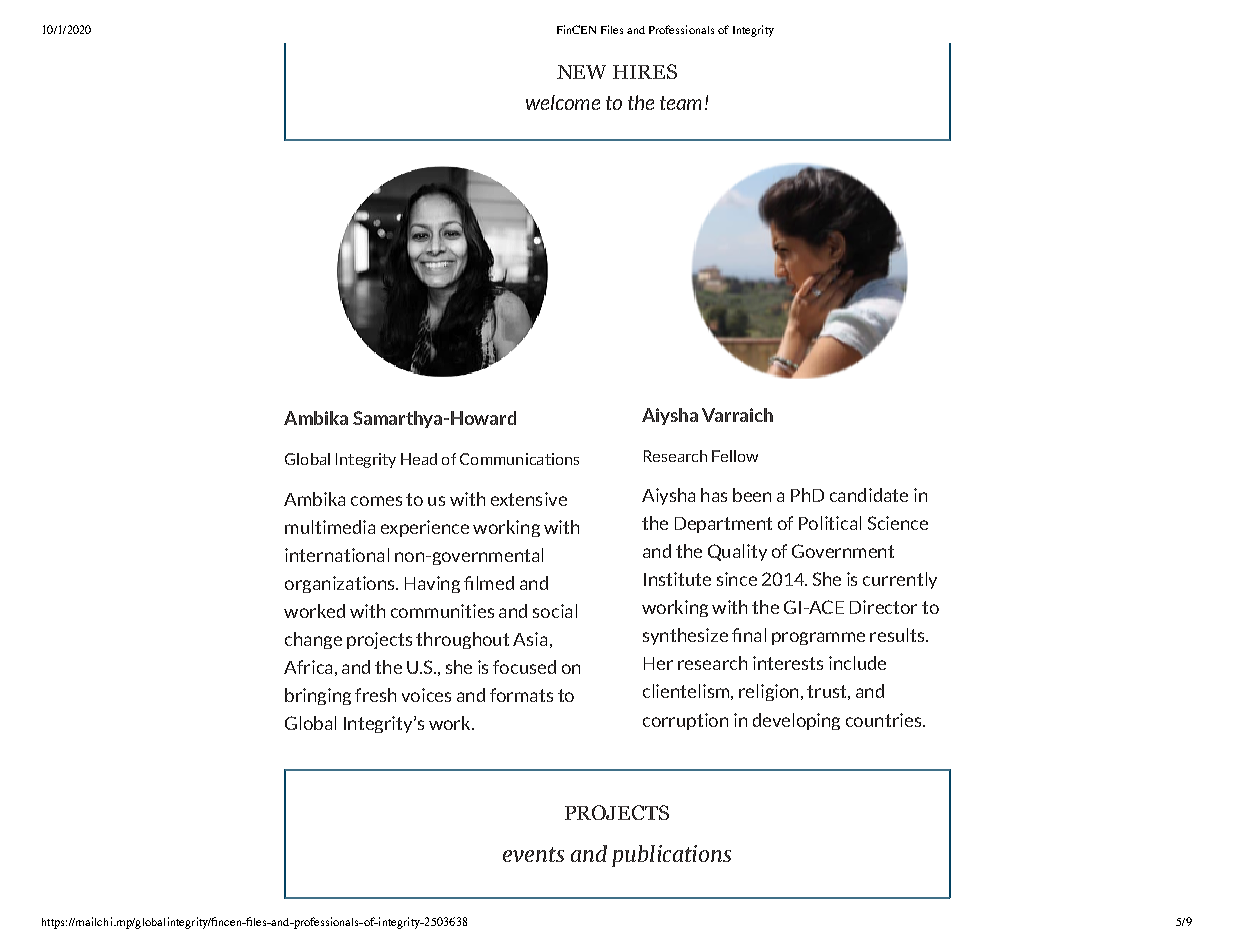 The width and height of the page is (1233, 952). I want to click on team, so click(680, 103).
